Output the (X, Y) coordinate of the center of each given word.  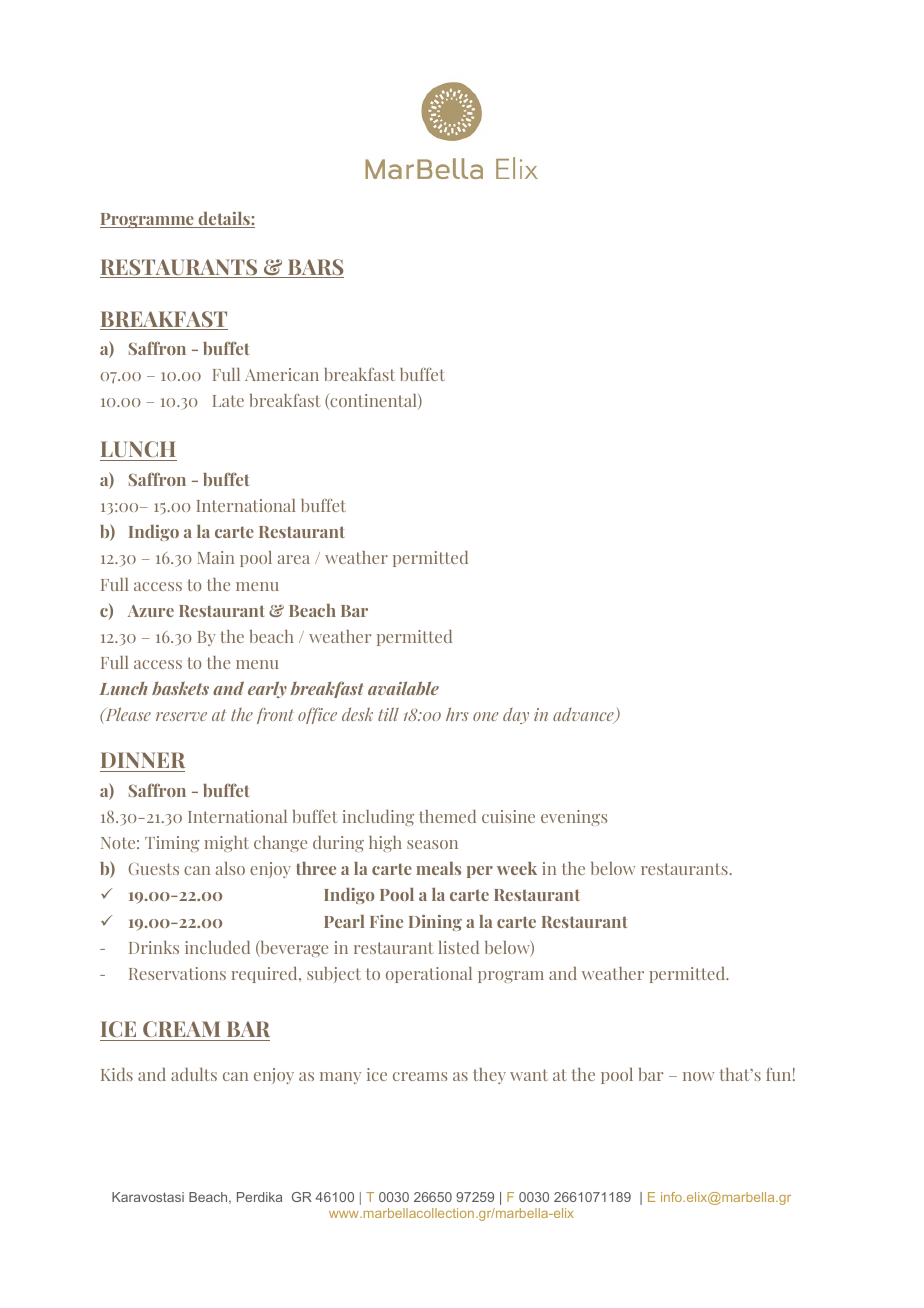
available (403, 688)
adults (194, 1074)
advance (584, 715)
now (698, 1076)
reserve (181, 716)
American (282, 374)
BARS (315, 268)
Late (228, 401)
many (340, 1078)
